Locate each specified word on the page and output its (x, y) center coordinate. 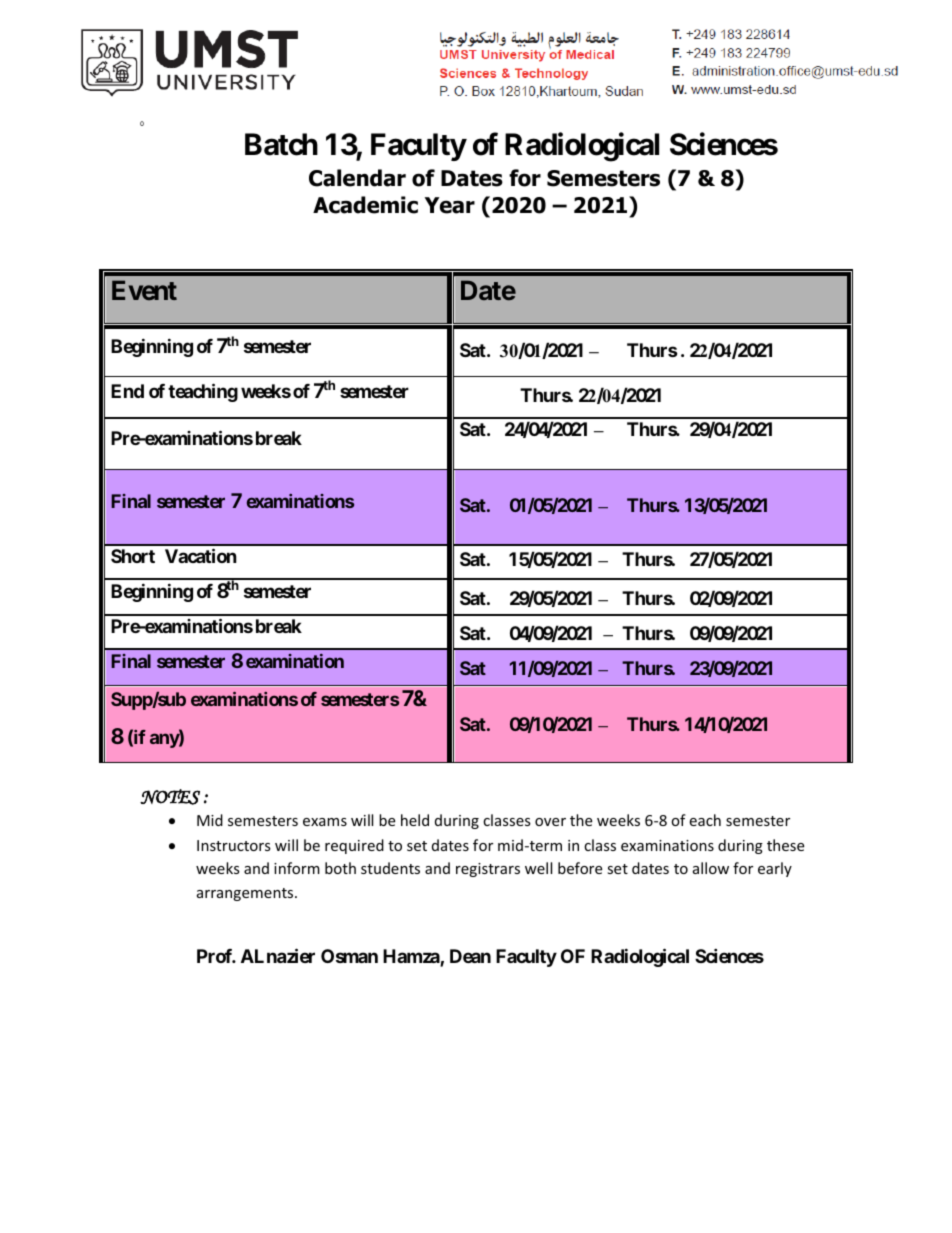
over (550, 822)
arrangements (246, 894)
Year (450, 205)
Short (133, 556)
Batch (281, 144)
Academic (365, 205)
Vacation (201, 555)
